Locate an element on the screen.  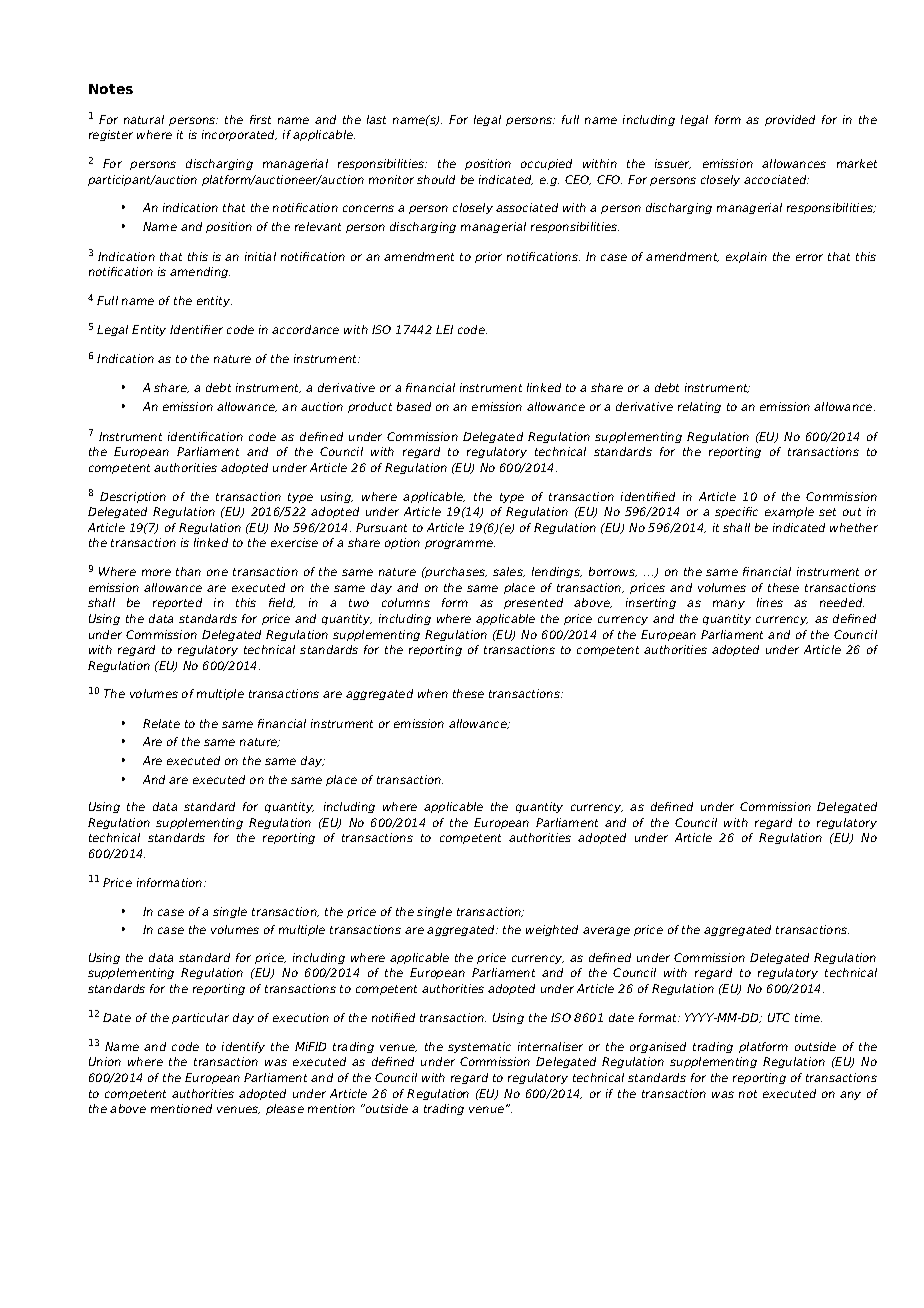
sales is located at coordinates (509, 572).
